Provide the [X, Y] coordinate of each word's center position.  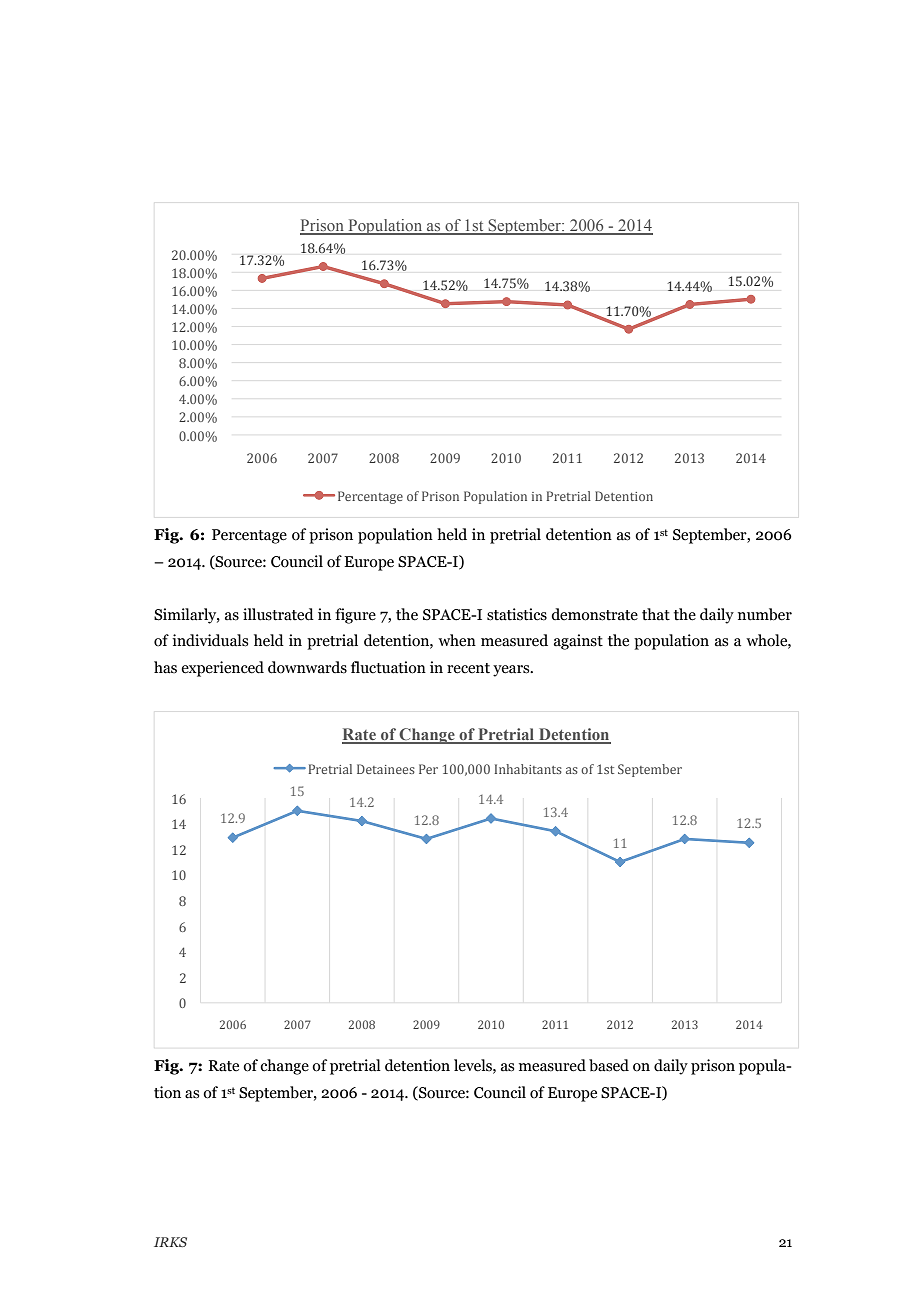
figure [355, 616]
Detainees [386, 769]
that [656, 614]
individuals [210, 640]
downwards [307, 667]
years [512, 671]
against [578, 642]
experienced [222, 669]
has [165, 667]
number [765, 614]
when [457, 640]
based [609, 1065]
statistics [517, 614]
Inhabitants [528, 769]
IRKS [170, 1242]
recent [468, 668]
